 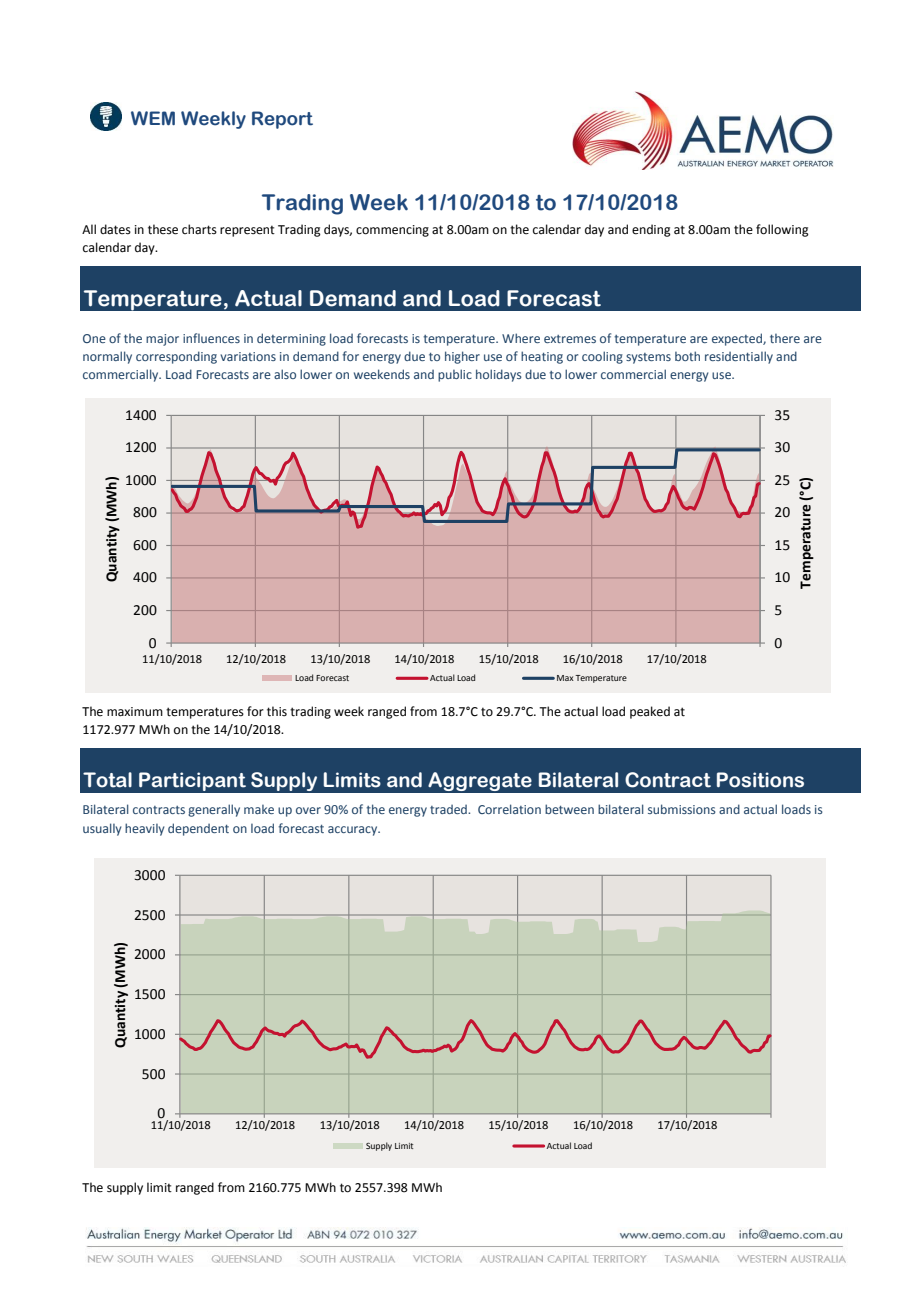 What do you see at coordinates (392, 231) in the document?
I see `commencing` at bounding box center [392, 231].
